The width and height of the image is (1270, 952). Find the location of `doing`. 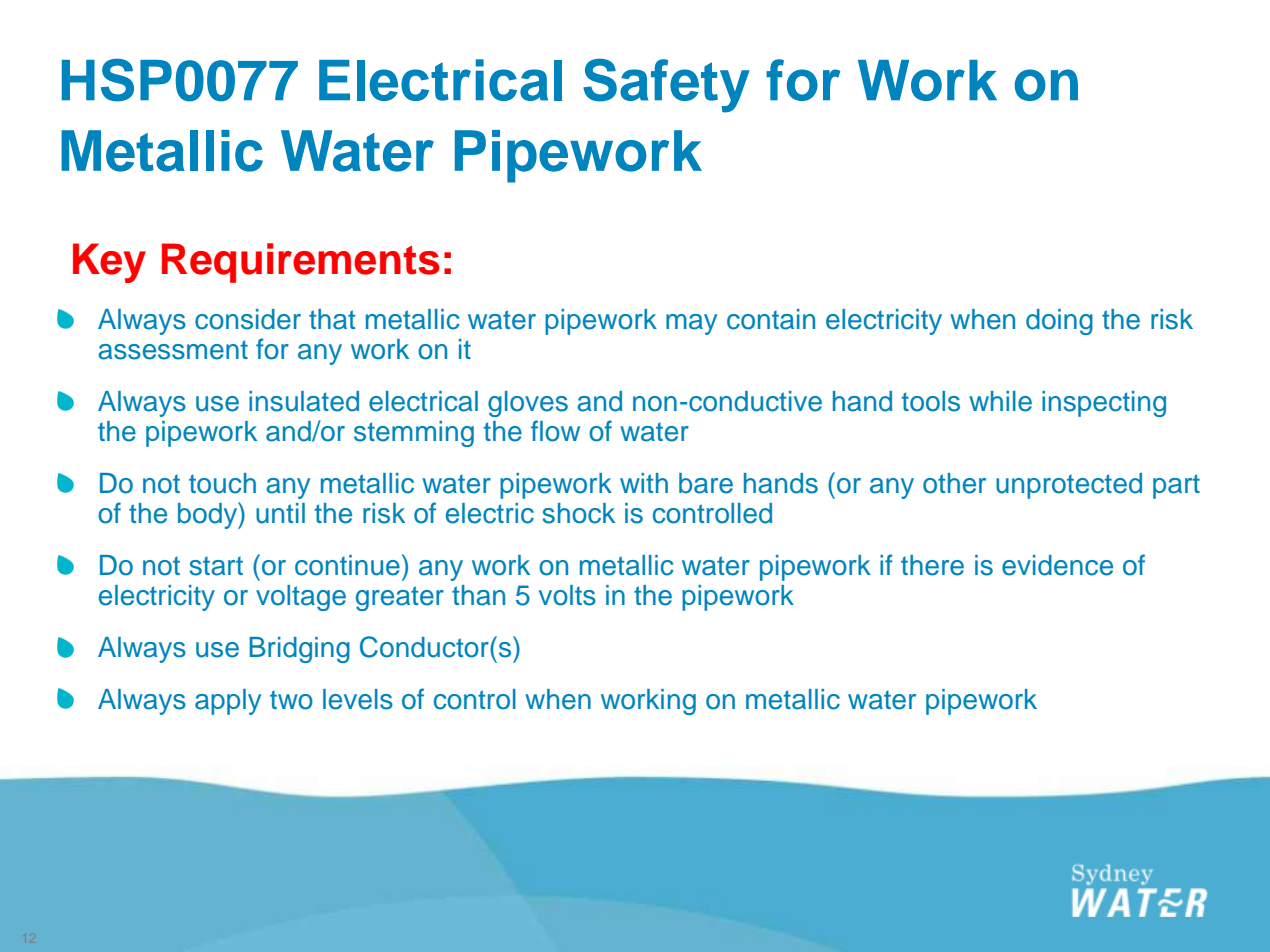

doing is located at coordinates (1059, 322).
